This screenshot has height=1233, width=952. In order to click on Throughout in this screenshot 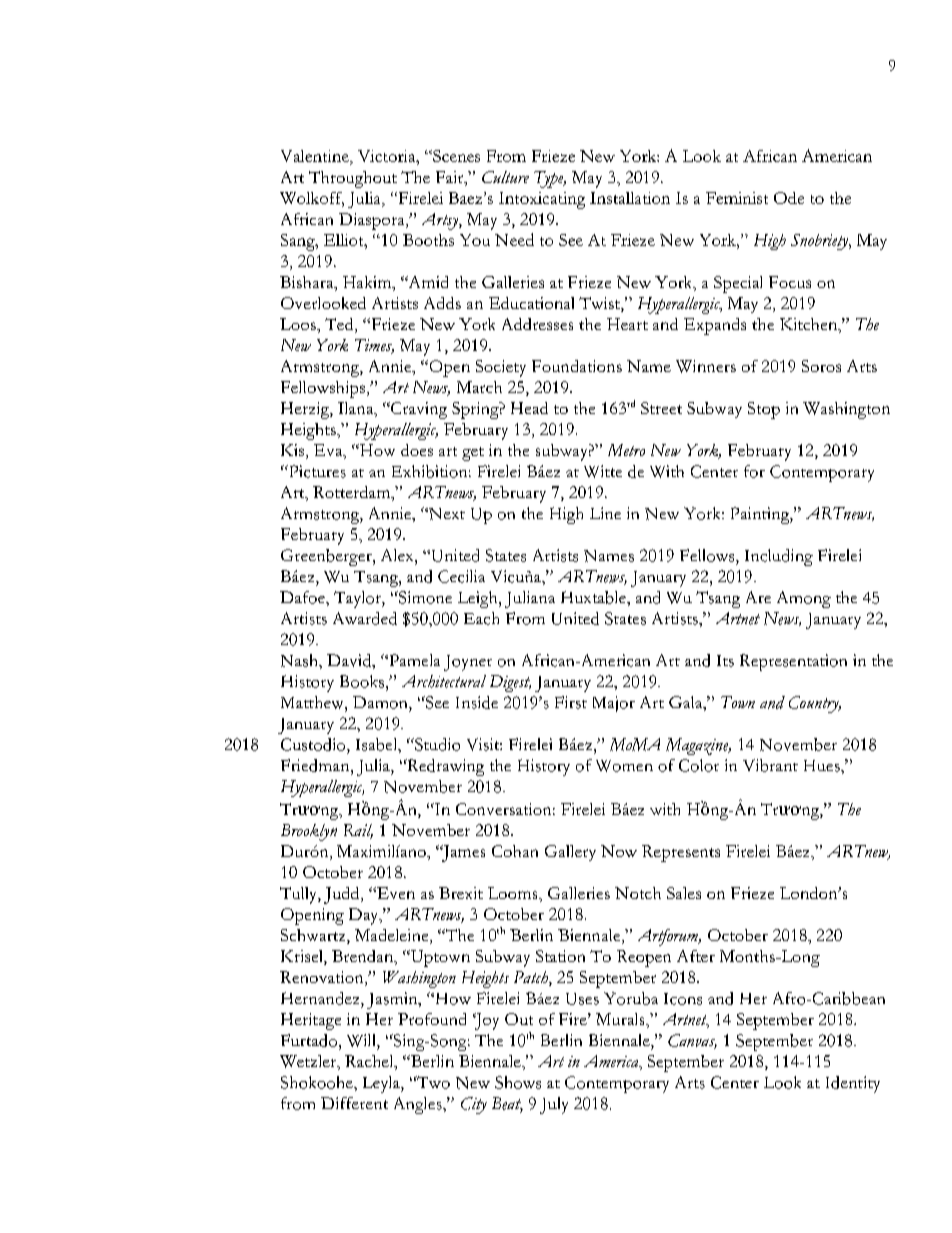, I will do `click(353, 179)`.
